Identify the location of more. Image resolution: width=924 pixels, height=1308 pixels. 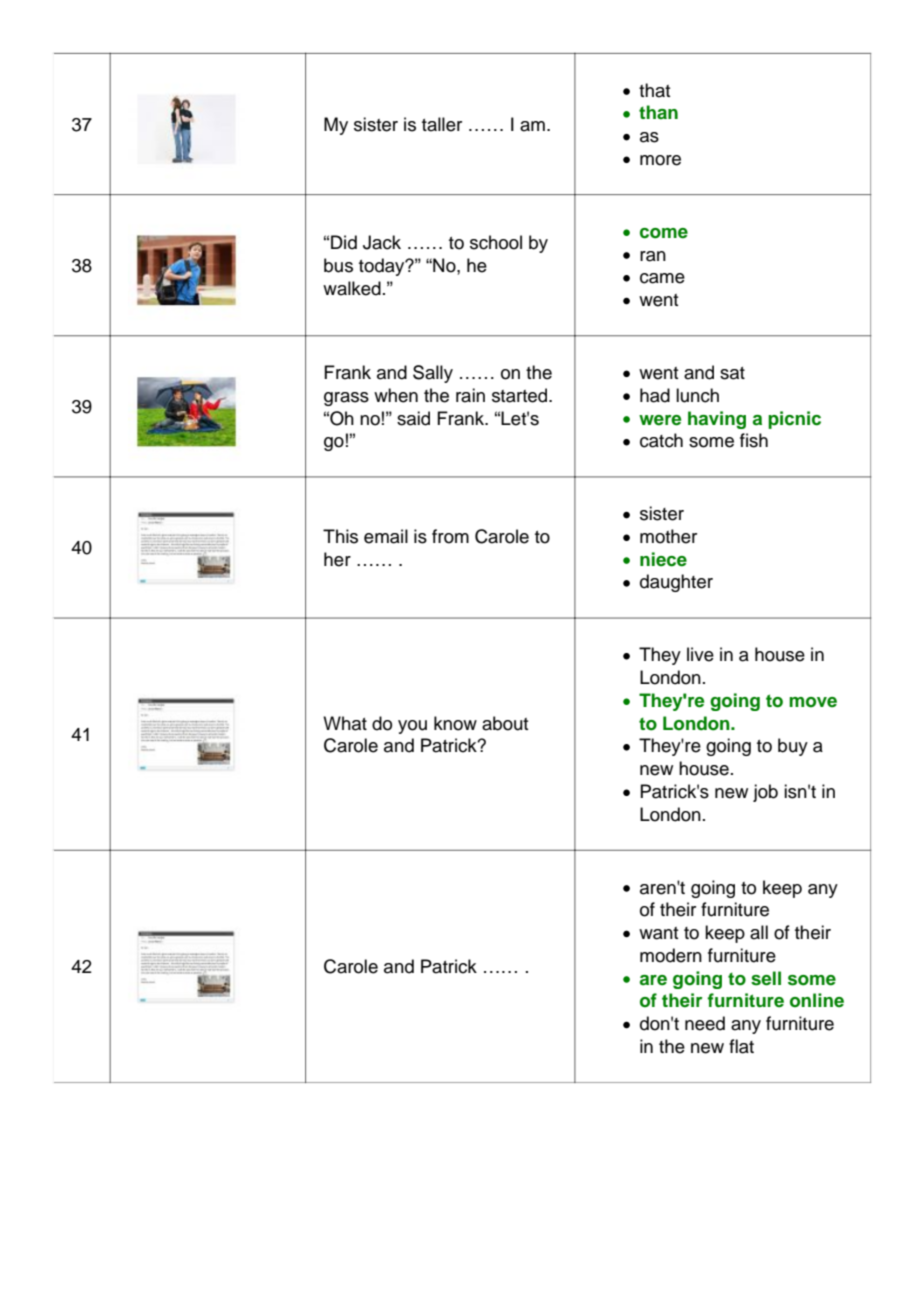
(660, 160).
